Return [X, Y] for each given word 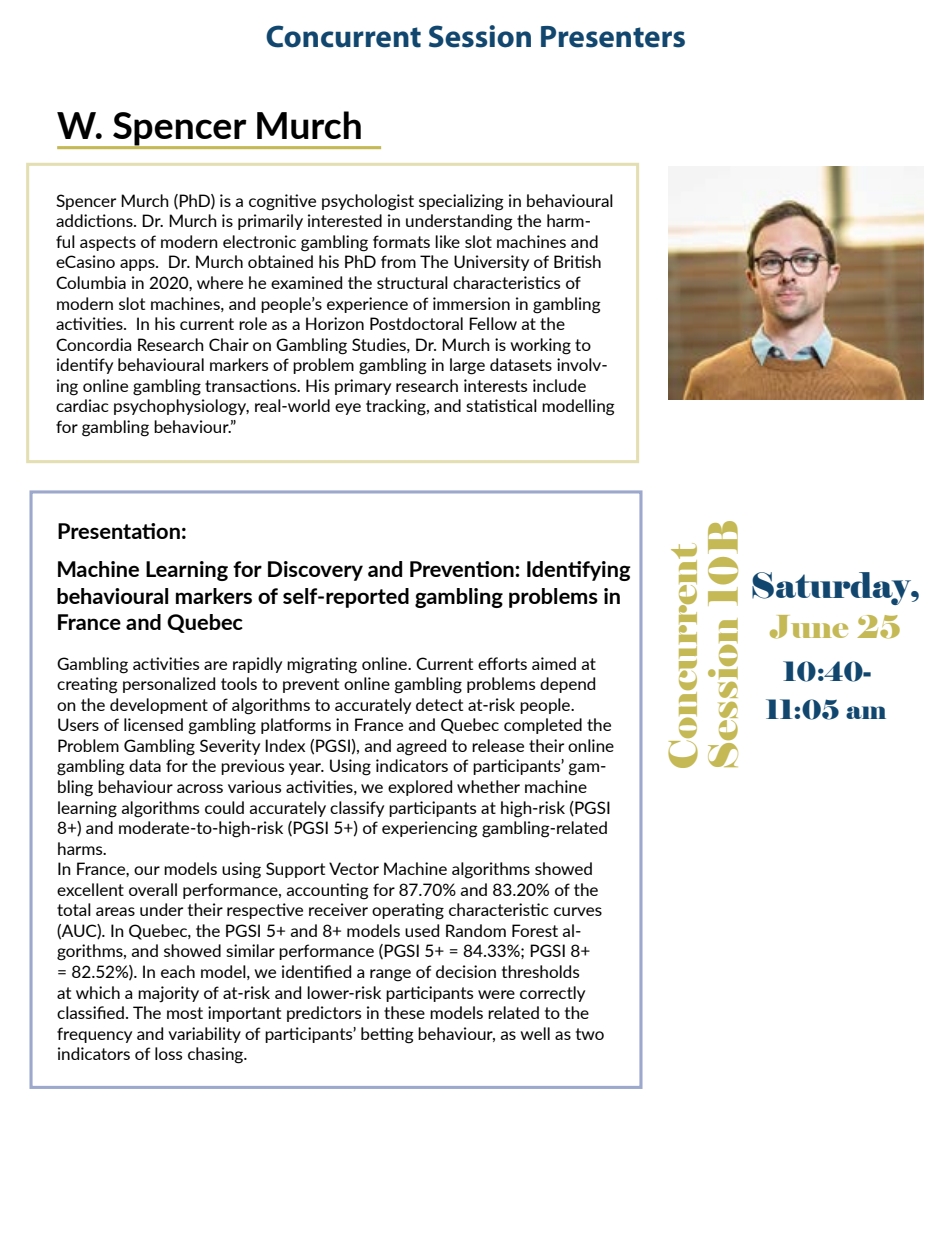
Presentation [119, 531]
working [540, 346]
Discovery [315, 571]
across [200, 788]
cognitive [282, 202]
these [404, 1012]
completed [543, 726]
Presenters [613, 37]
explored [420, 788]
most [185, 1013]
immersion [471, 303]
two [590, 1034]
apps [138, 265]
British [577, 261]
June [809, 627]
